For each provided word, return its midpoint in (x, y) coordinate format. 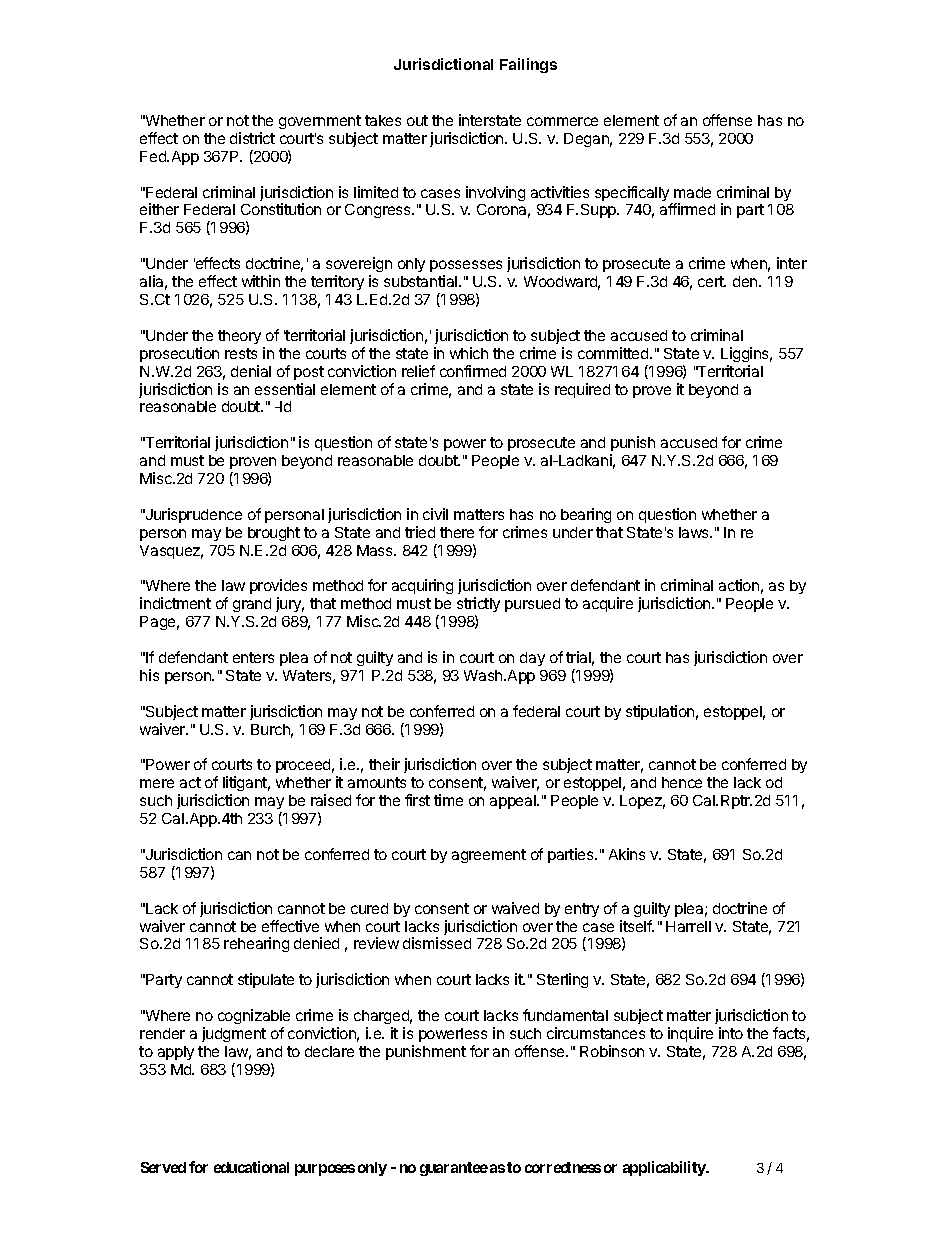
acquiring (422, 586)
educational (251, 1167)
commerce (562, 121)
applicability (665, 1168)
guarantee (454, 1169)
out (417, 120)
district (252, 138)
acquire (608, 604)
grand (252, 605)
